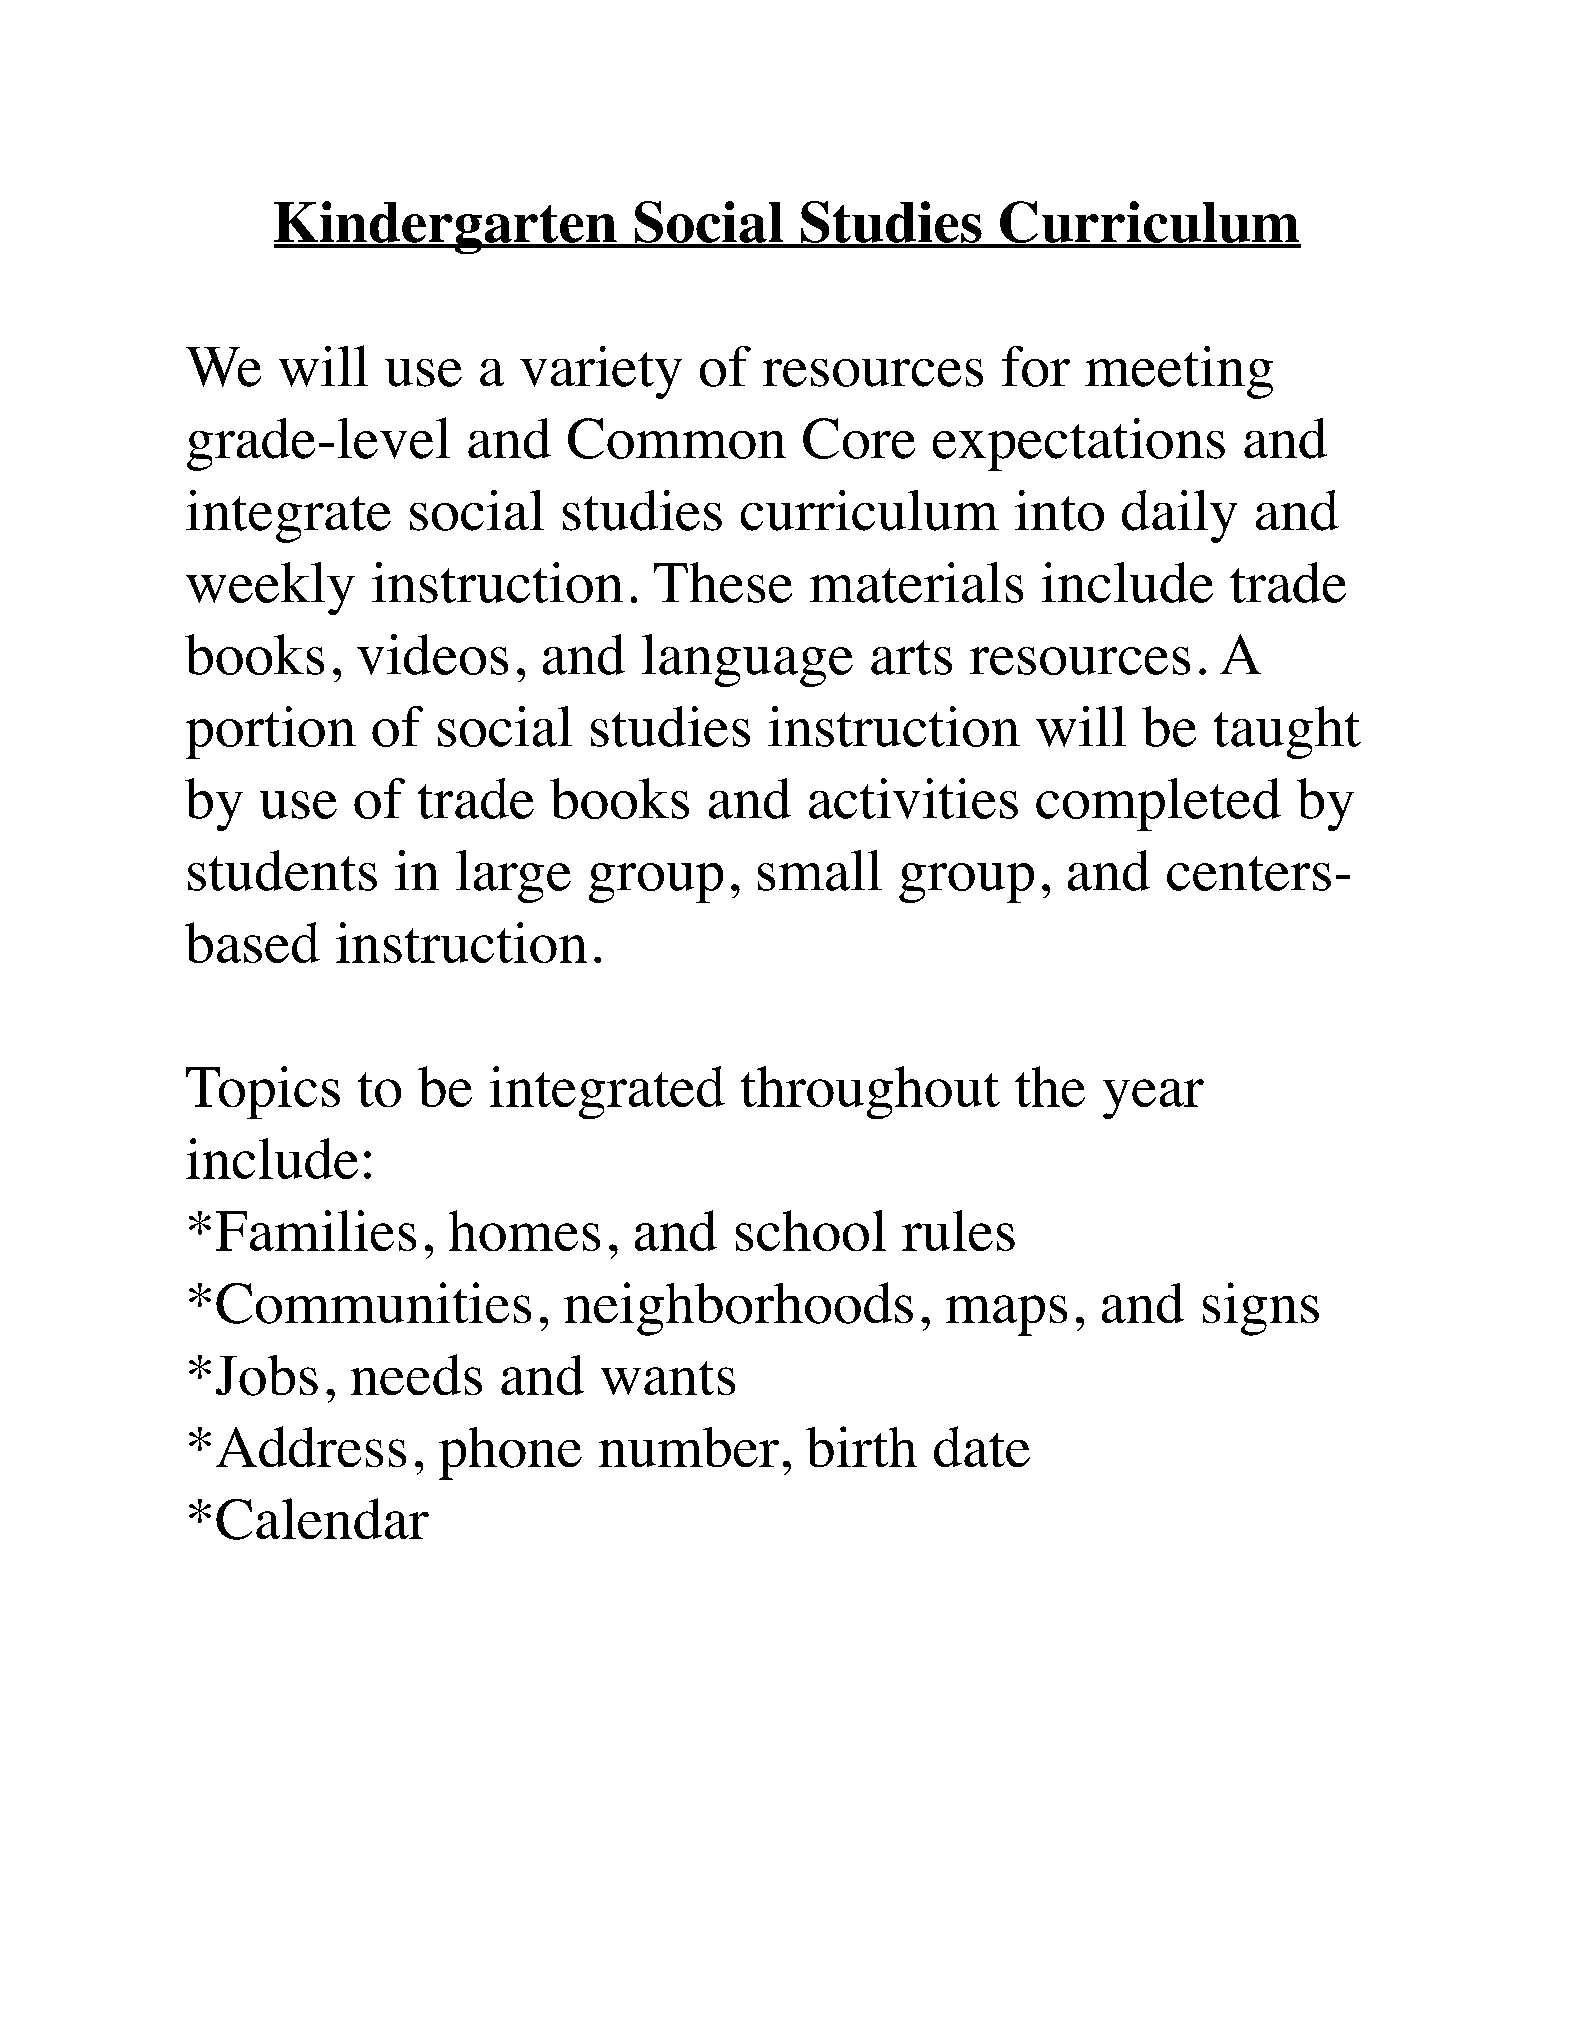 This document has width=1575, height=2038. Describe the element at coordinates (263, 1092) in the document. I see `Topics` at that location.
